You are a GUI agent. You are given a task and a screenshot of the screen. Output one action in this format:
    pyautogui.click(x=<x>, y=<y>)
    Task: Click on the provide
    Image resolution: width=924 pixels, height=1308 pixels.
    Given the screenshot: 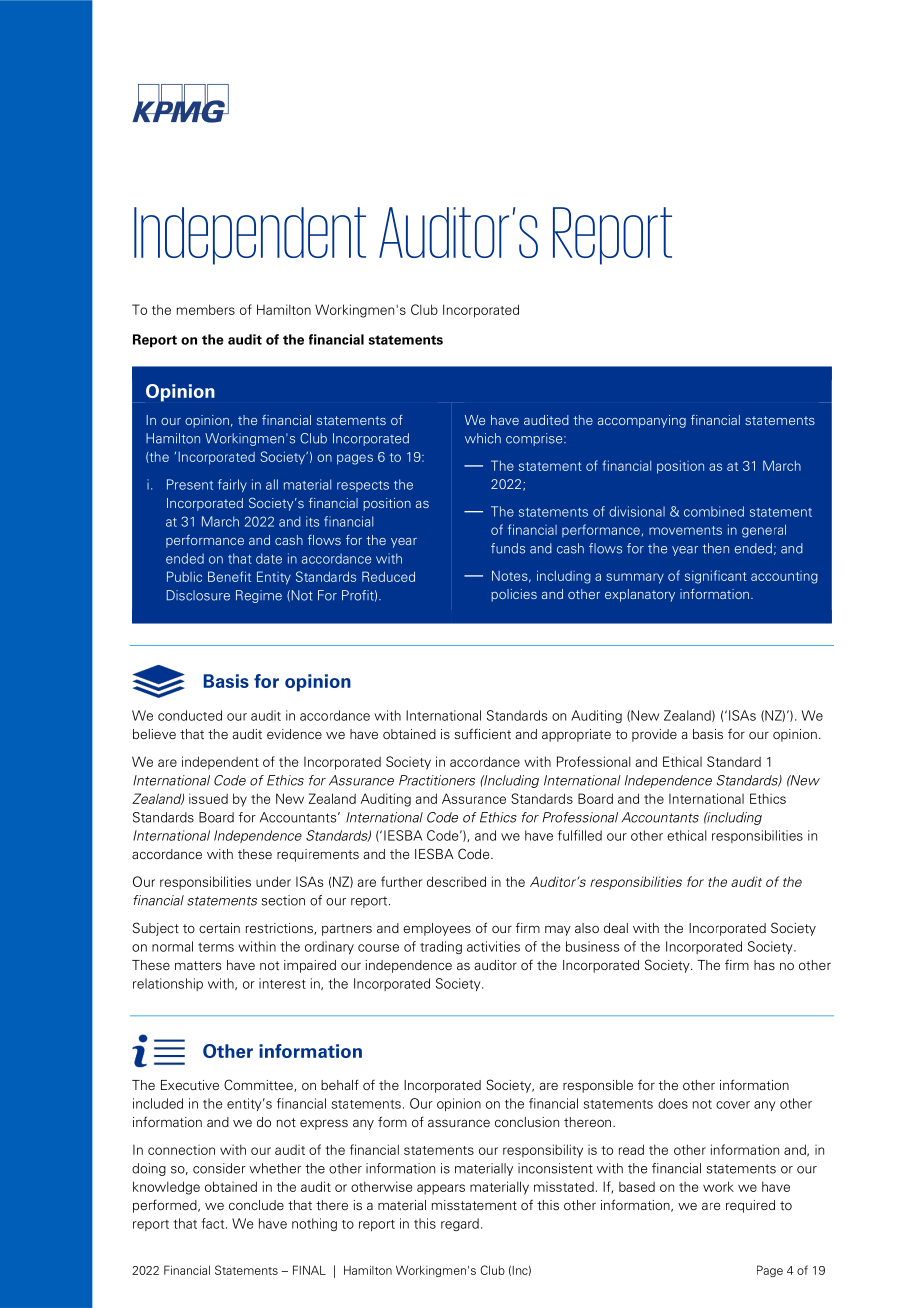 What is the action you would take?
    pyautogui.click(x=654, y=735)
